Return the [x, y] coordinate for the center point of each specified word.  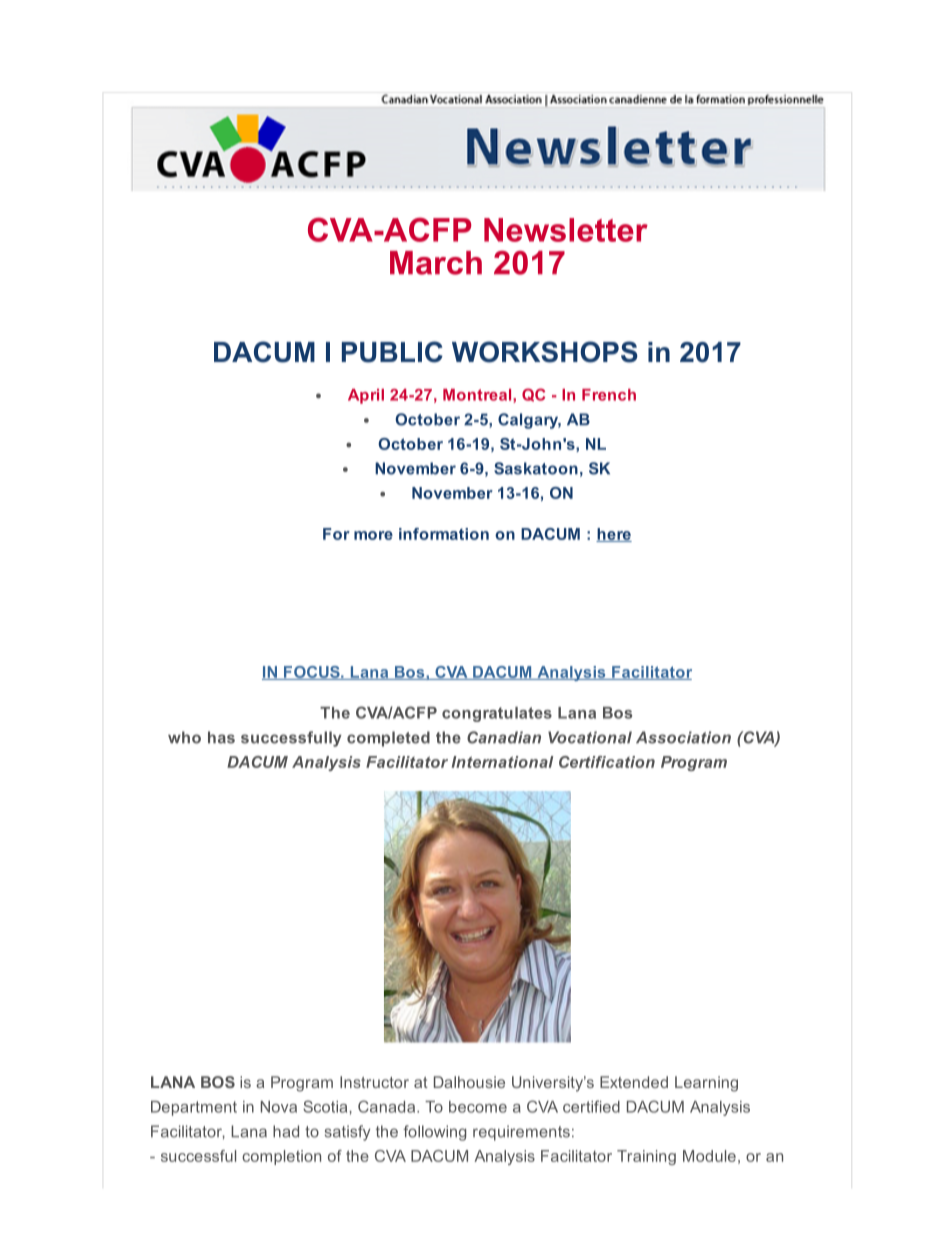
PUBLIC [392, 352]
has [221, 737]
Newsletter [566, 230]
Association [683, 737]
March [436, 263]
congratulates [497, 714]
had [286, 1131]
